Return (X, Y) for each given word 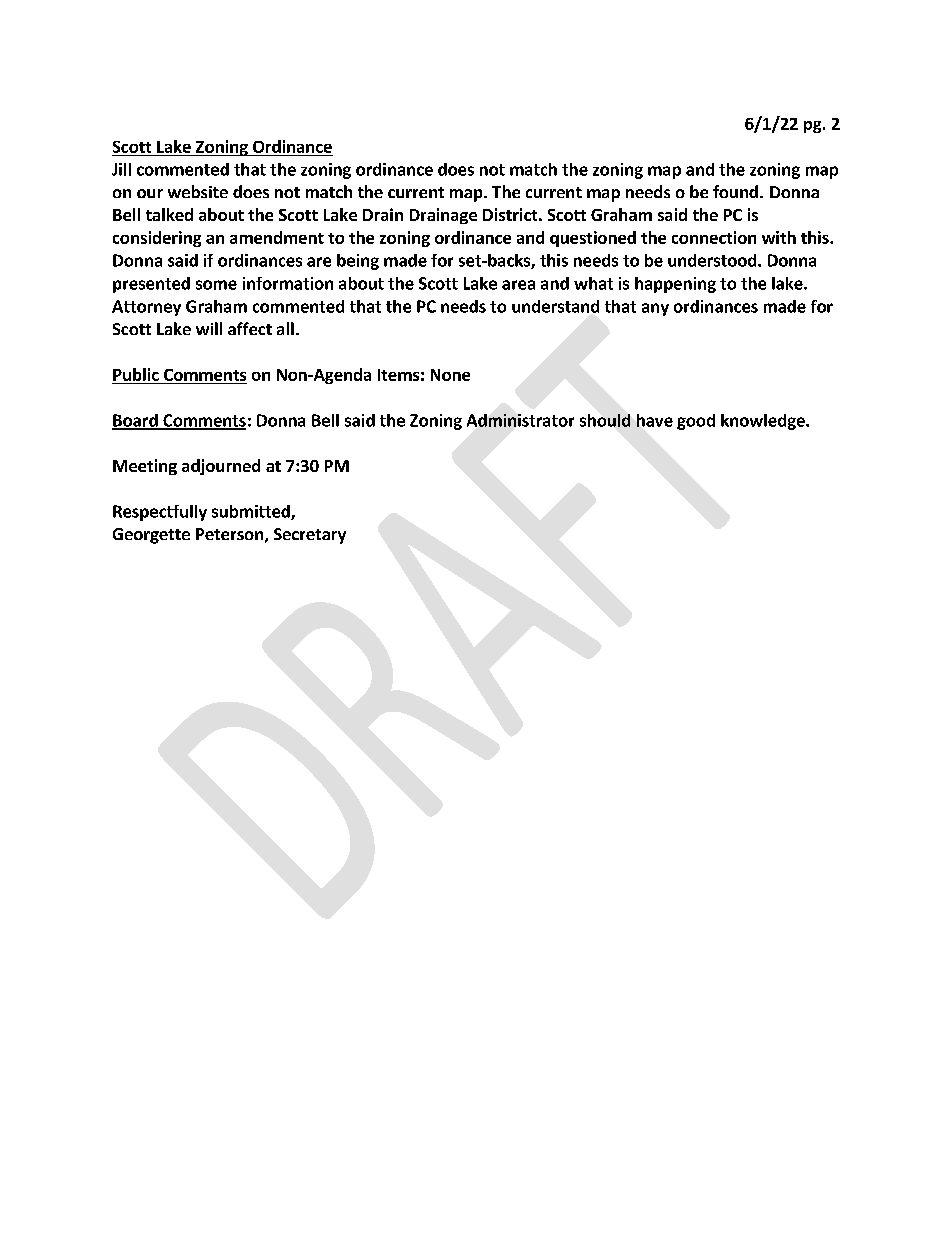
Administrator (520, 420)
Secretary (310, 536)
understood (713, 260)
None (450, 375)
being (358, 262)
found (735, 191)
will (209, 328)
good (696, 422)
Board (136, 421)
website (198, 191)
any (655, 309)
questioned (593, 239)
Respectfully (160, 513)
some (216, 285)
